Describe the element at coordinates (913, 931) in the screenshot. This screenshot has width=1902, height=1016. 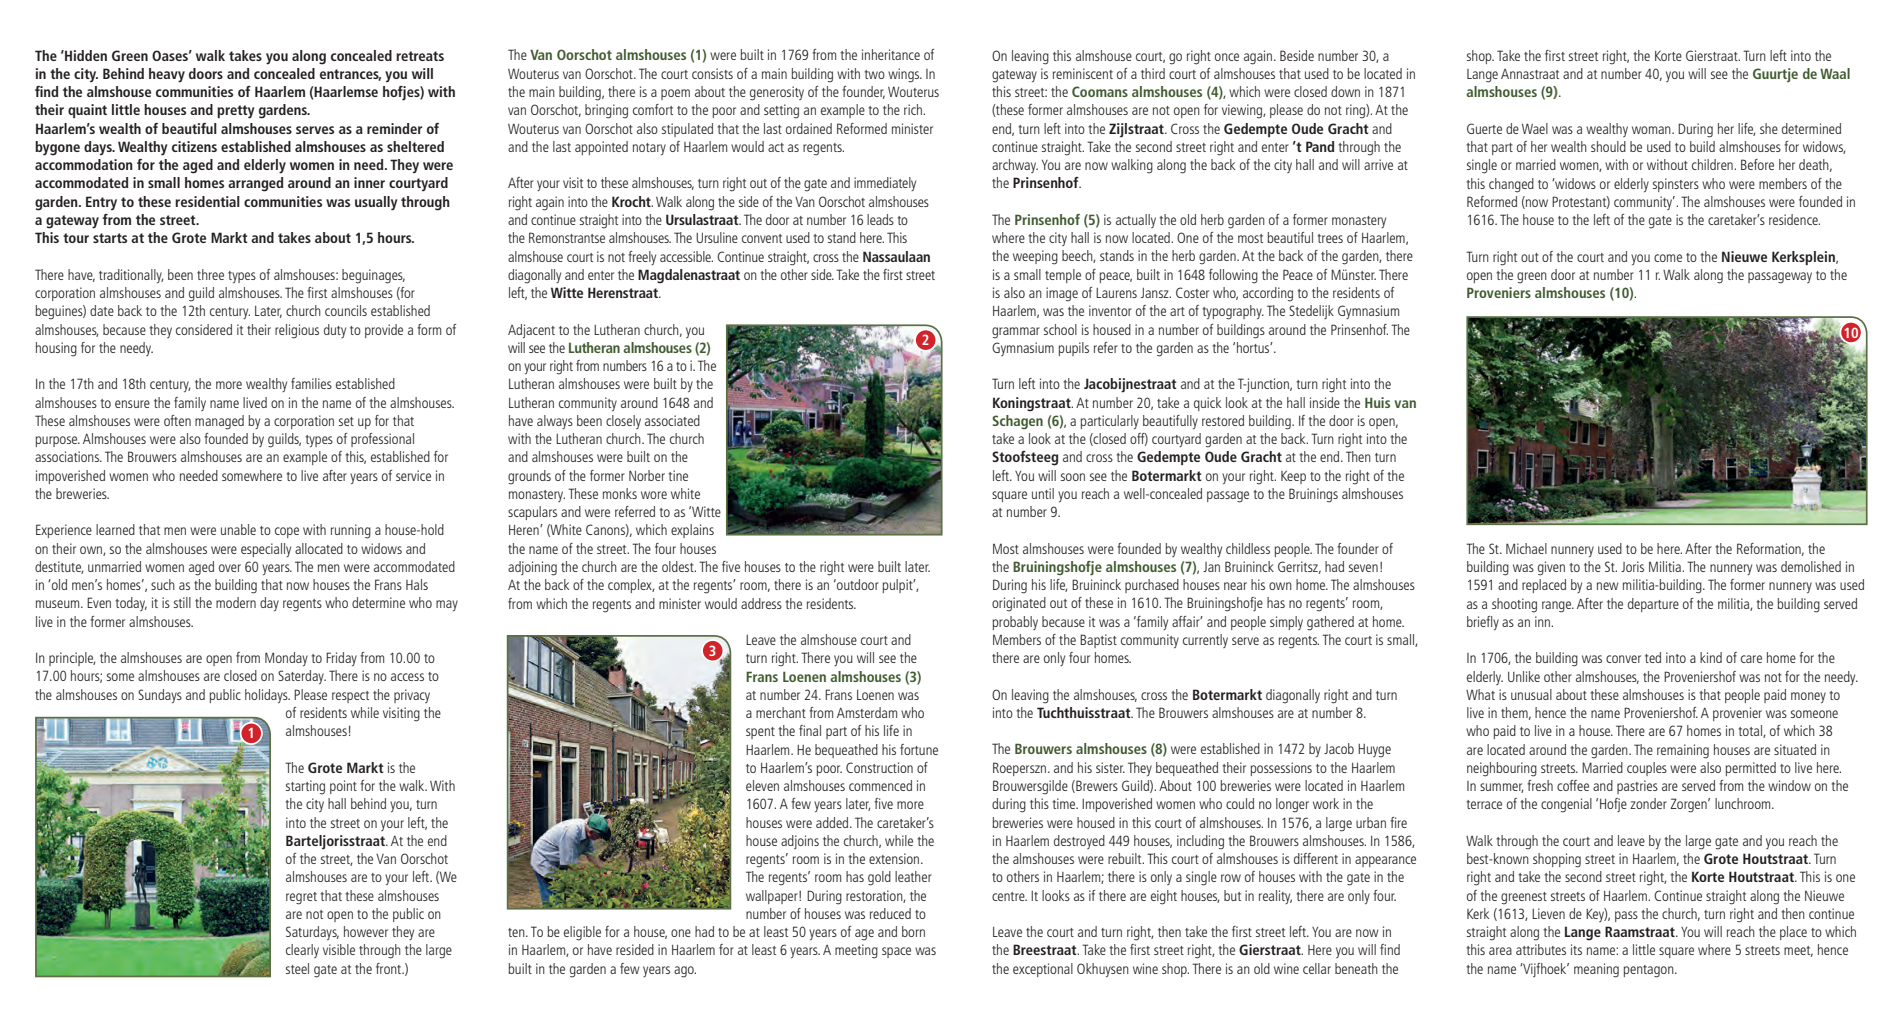
I see `born` at that location.
